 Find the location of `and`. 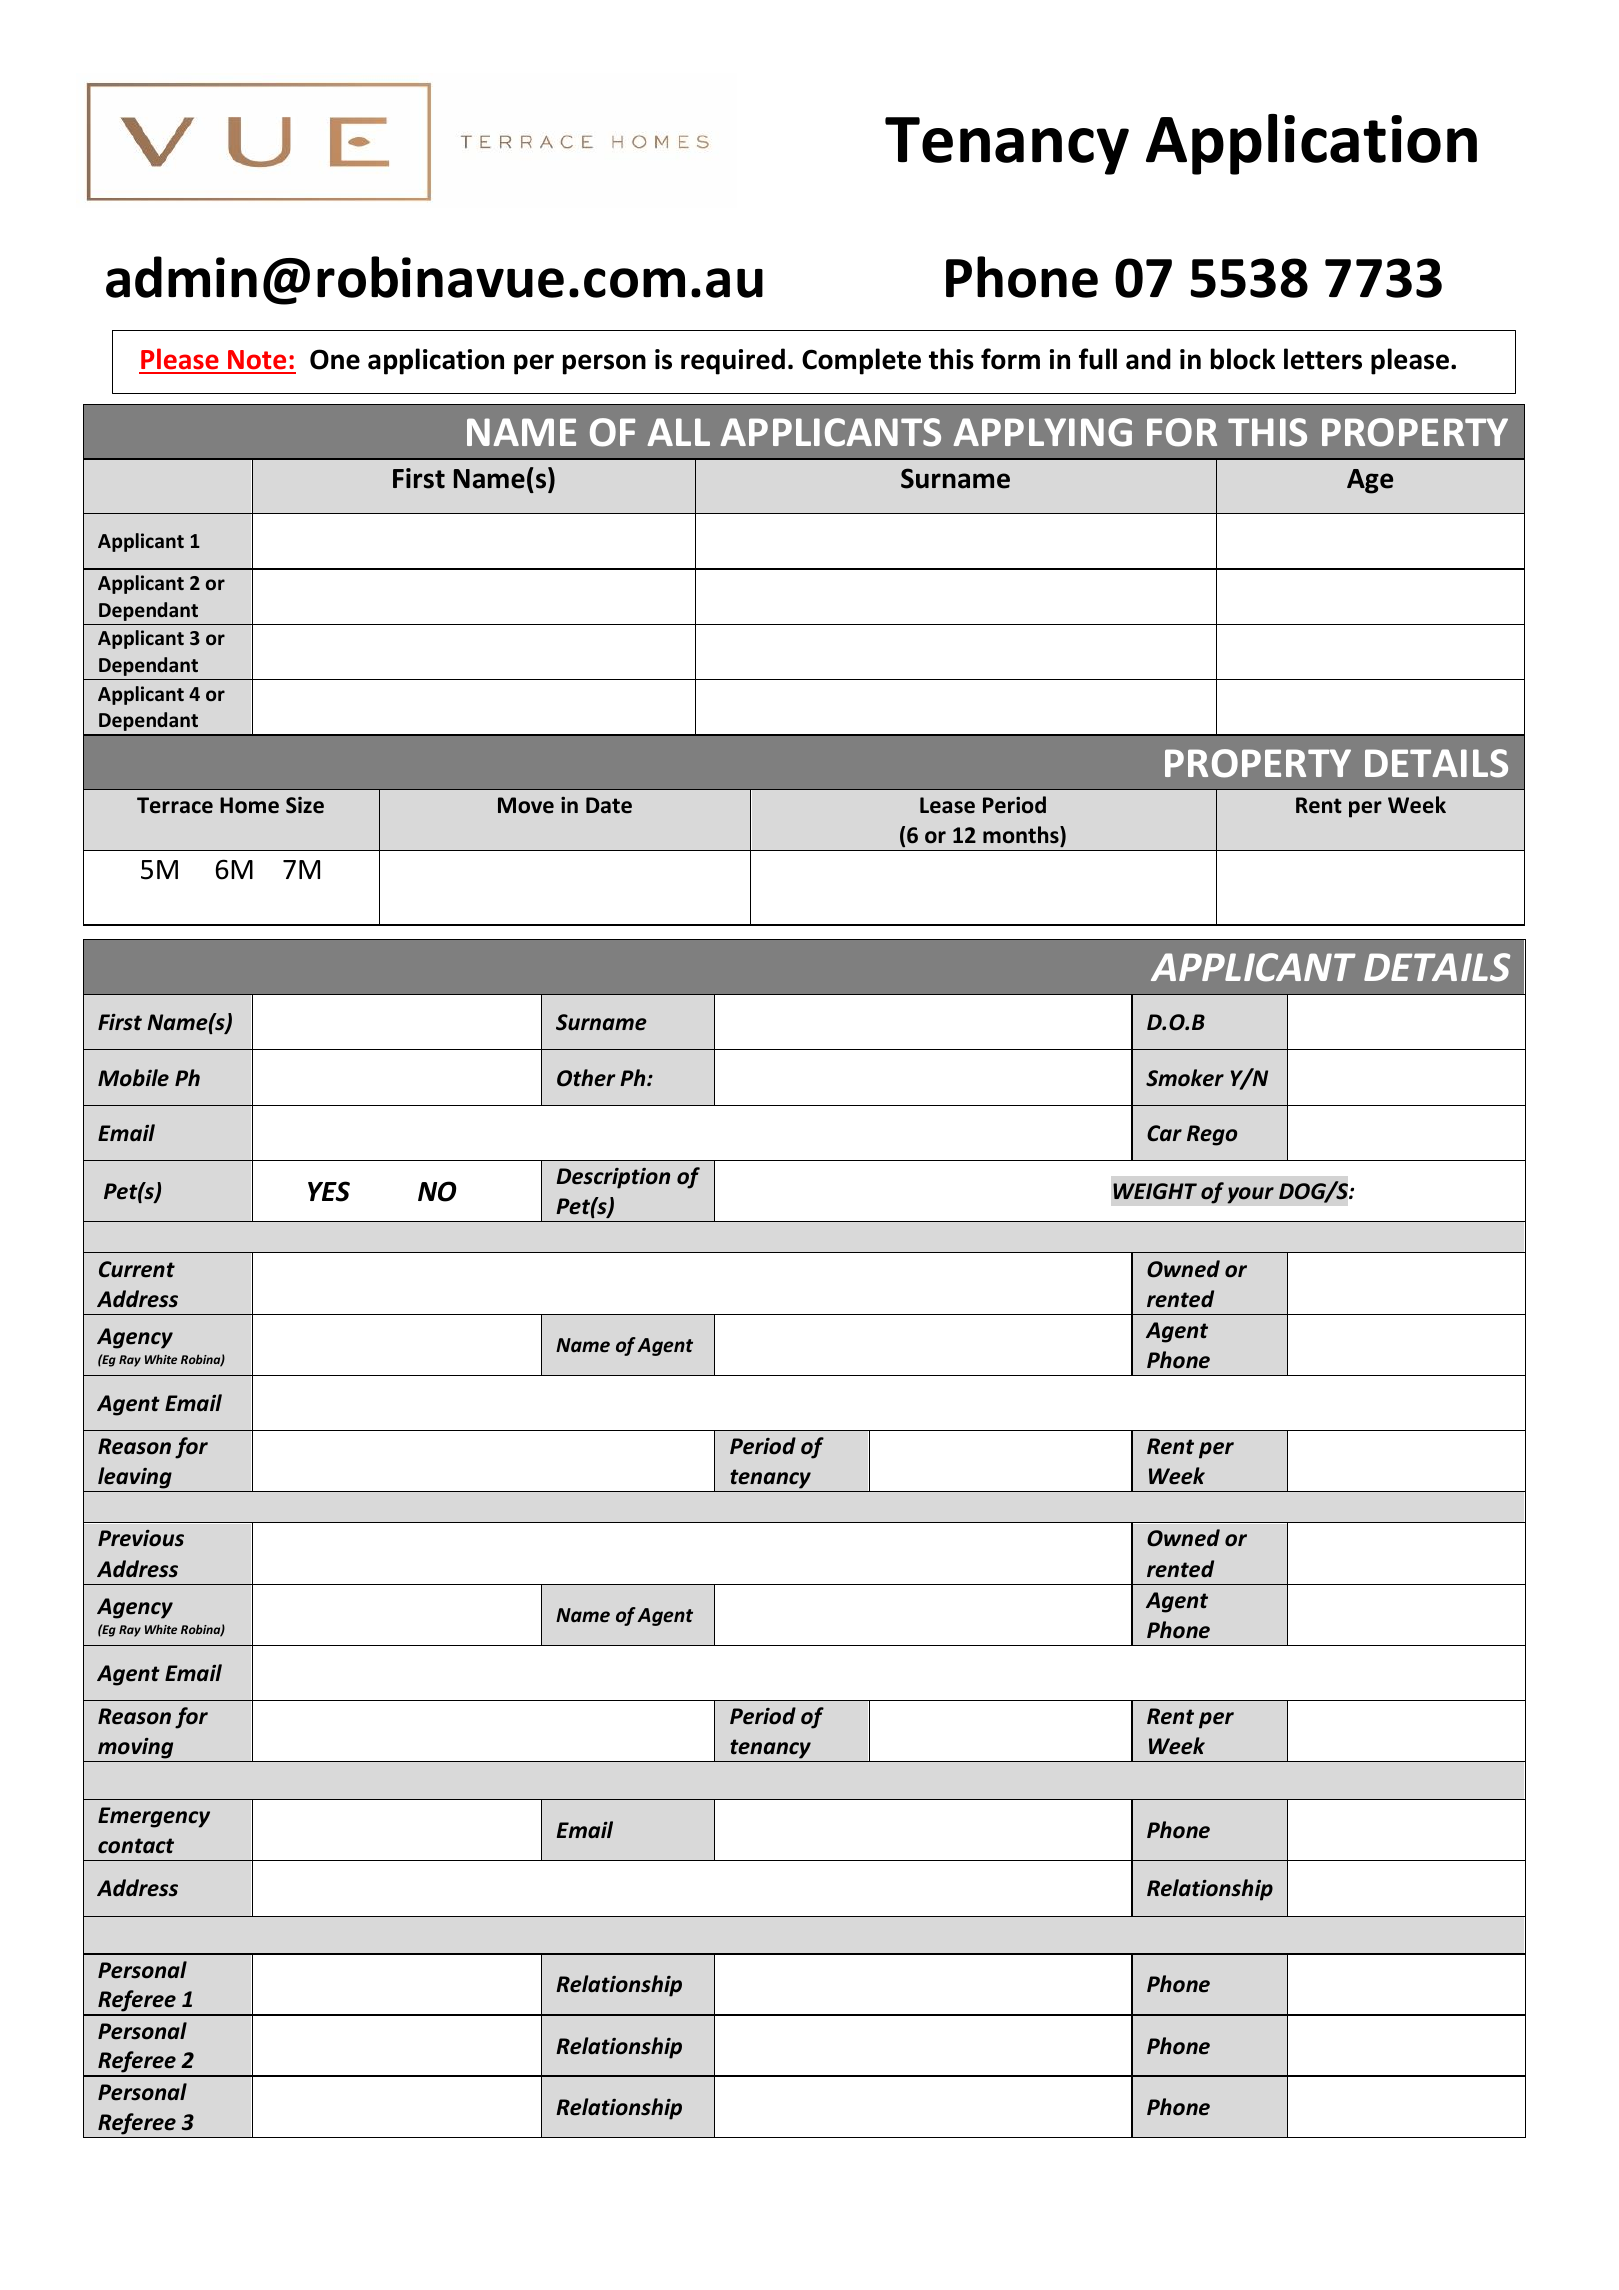

and is located at coordinates (1148, 359).
